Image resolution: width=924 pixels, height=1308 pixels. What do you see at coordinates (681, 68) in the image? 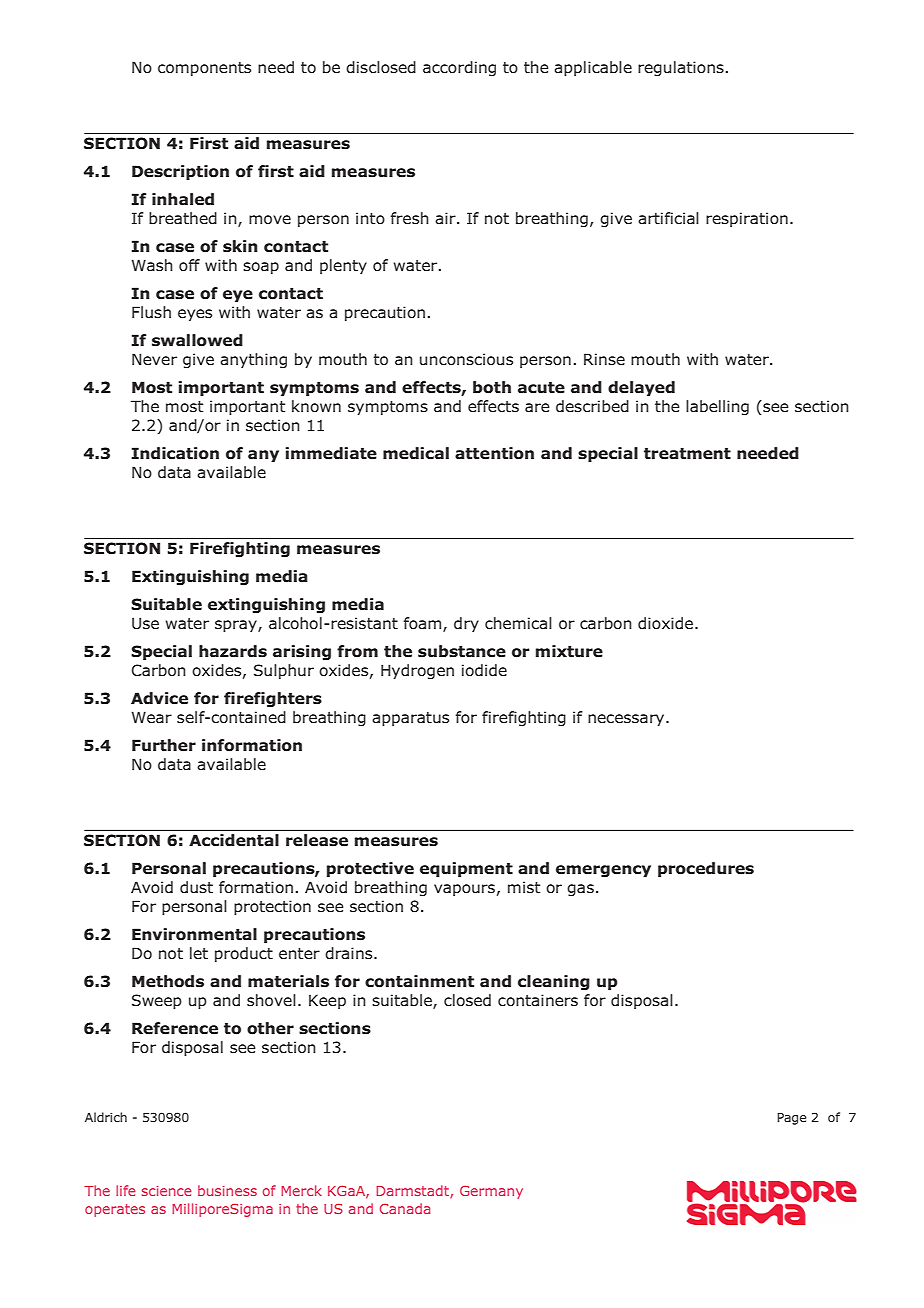
I see `regulations` at bounding box center [681, 68].
